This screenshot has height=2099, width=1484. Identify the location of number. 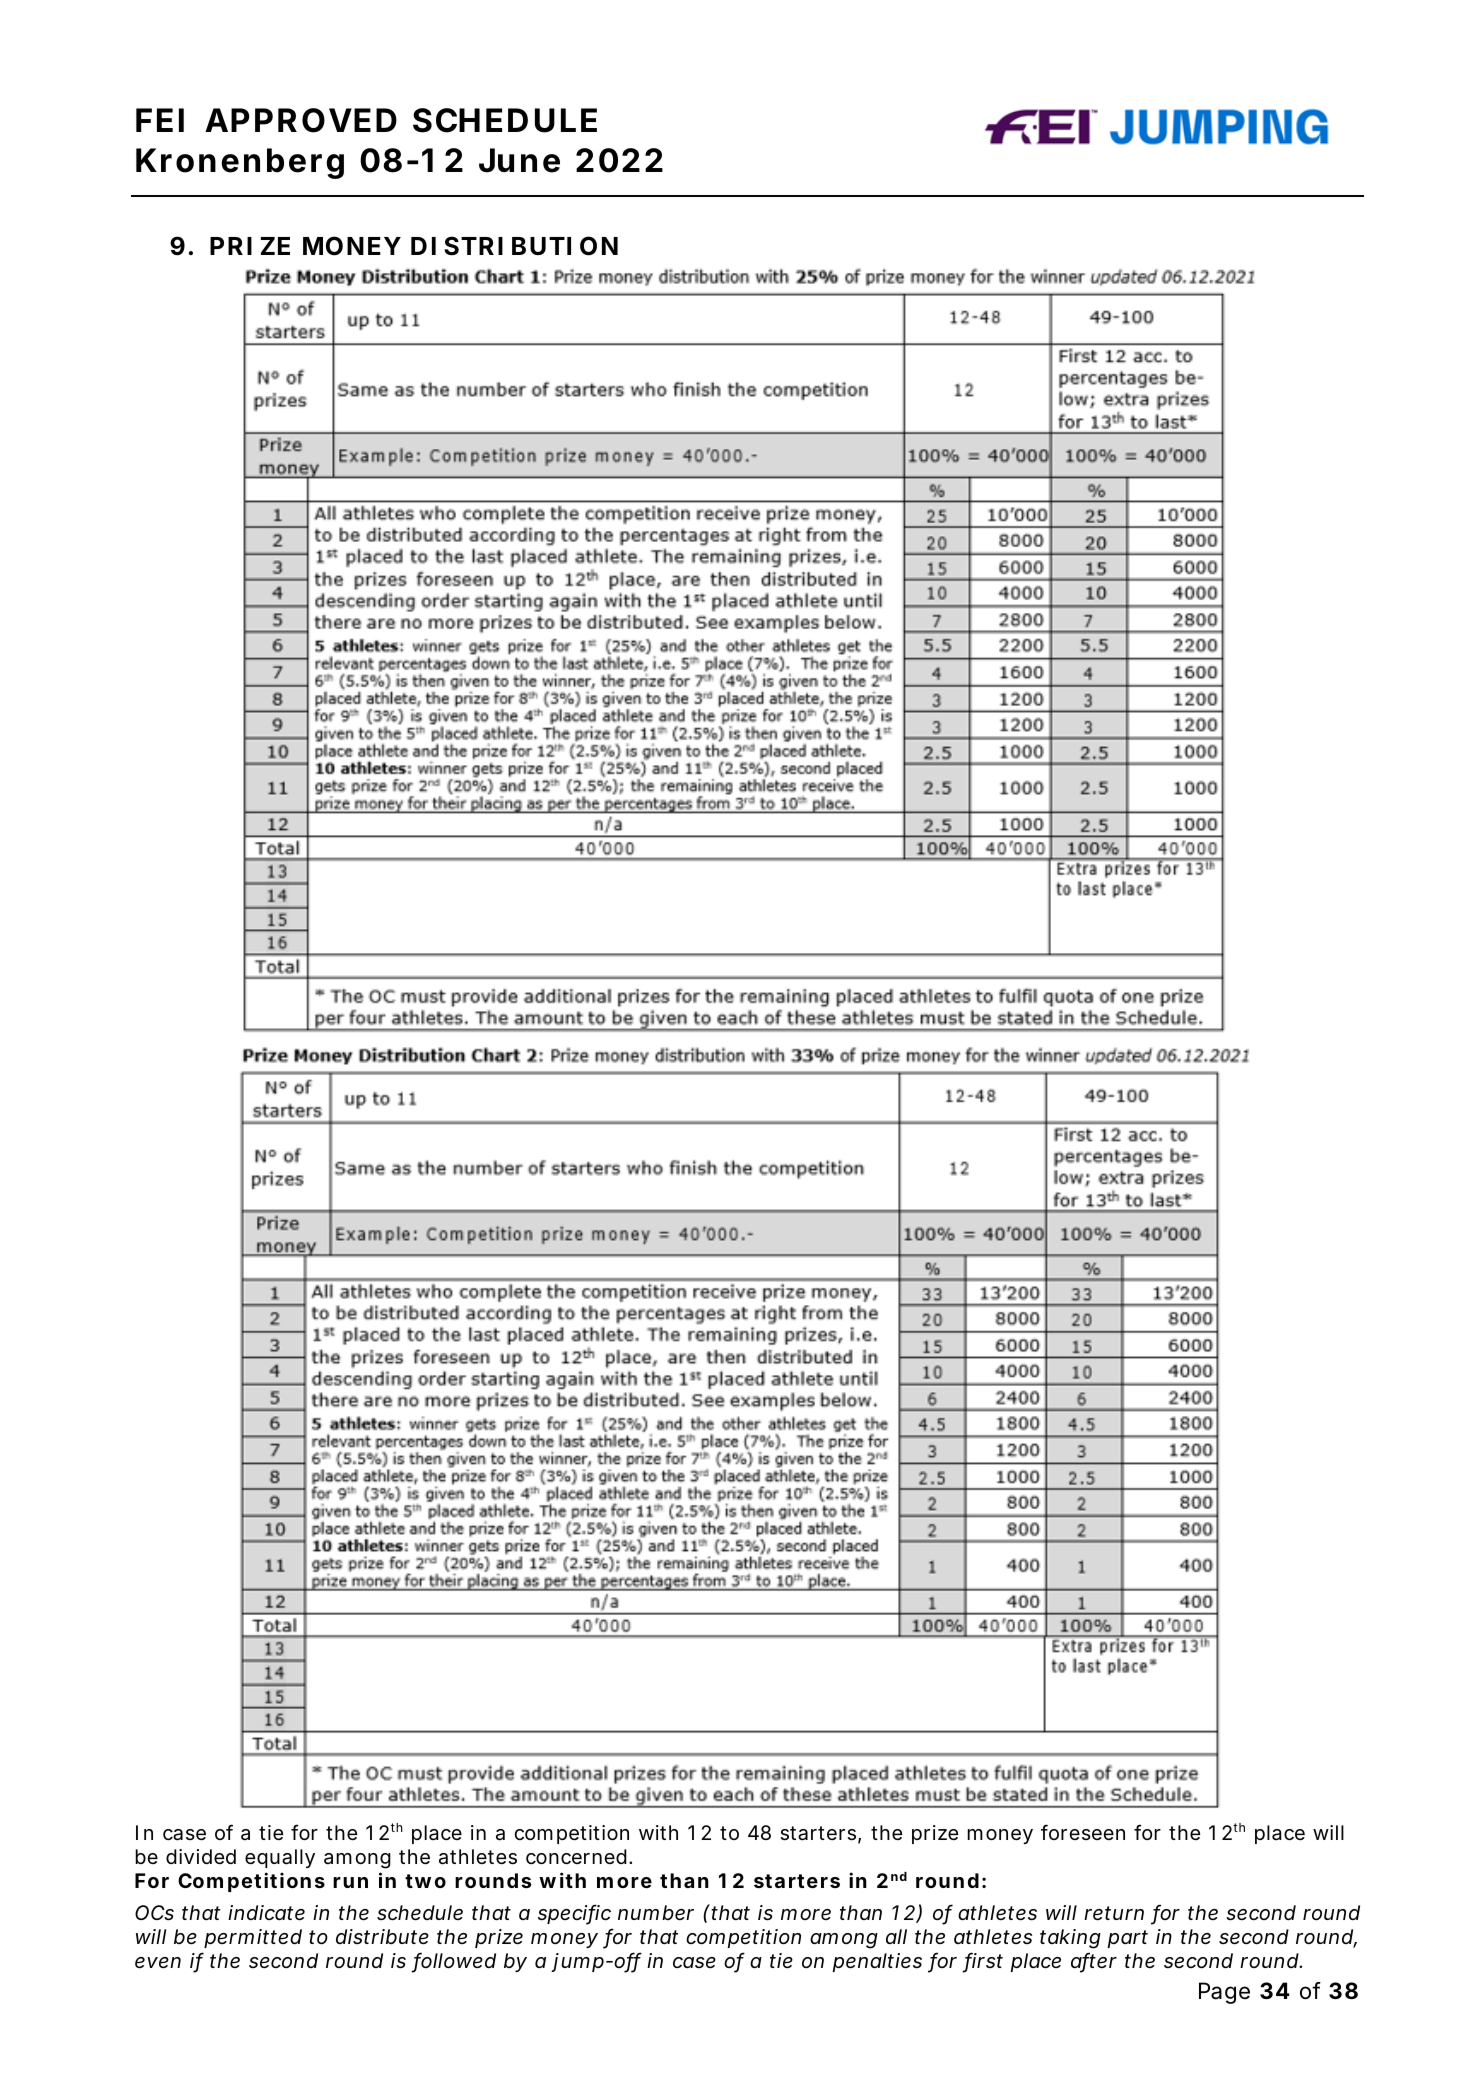
(656, 1912).
